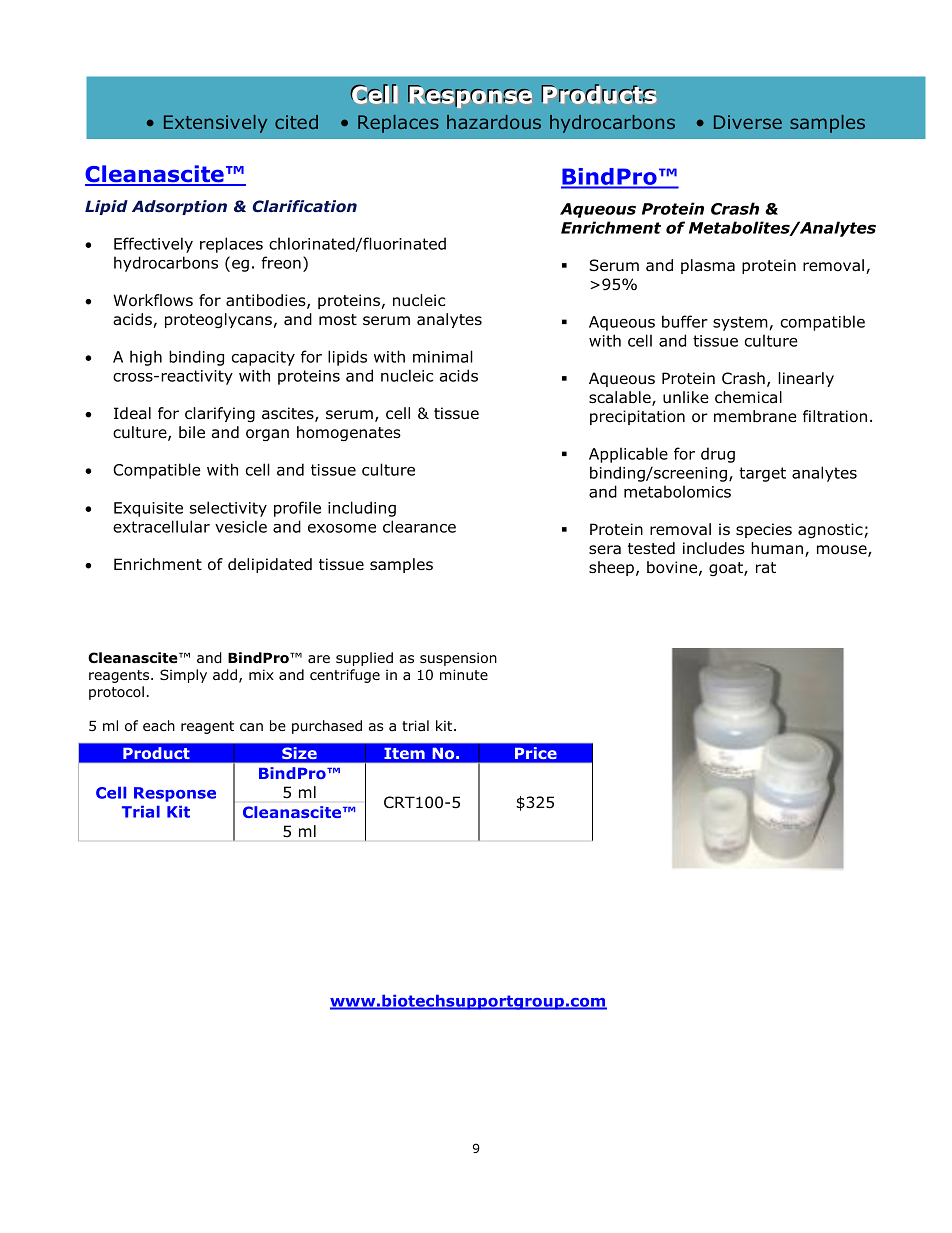 This document has height=1233, width=952. Describe the element at coordinates (494, 122) in the document. I see `hazardous` at that location.
